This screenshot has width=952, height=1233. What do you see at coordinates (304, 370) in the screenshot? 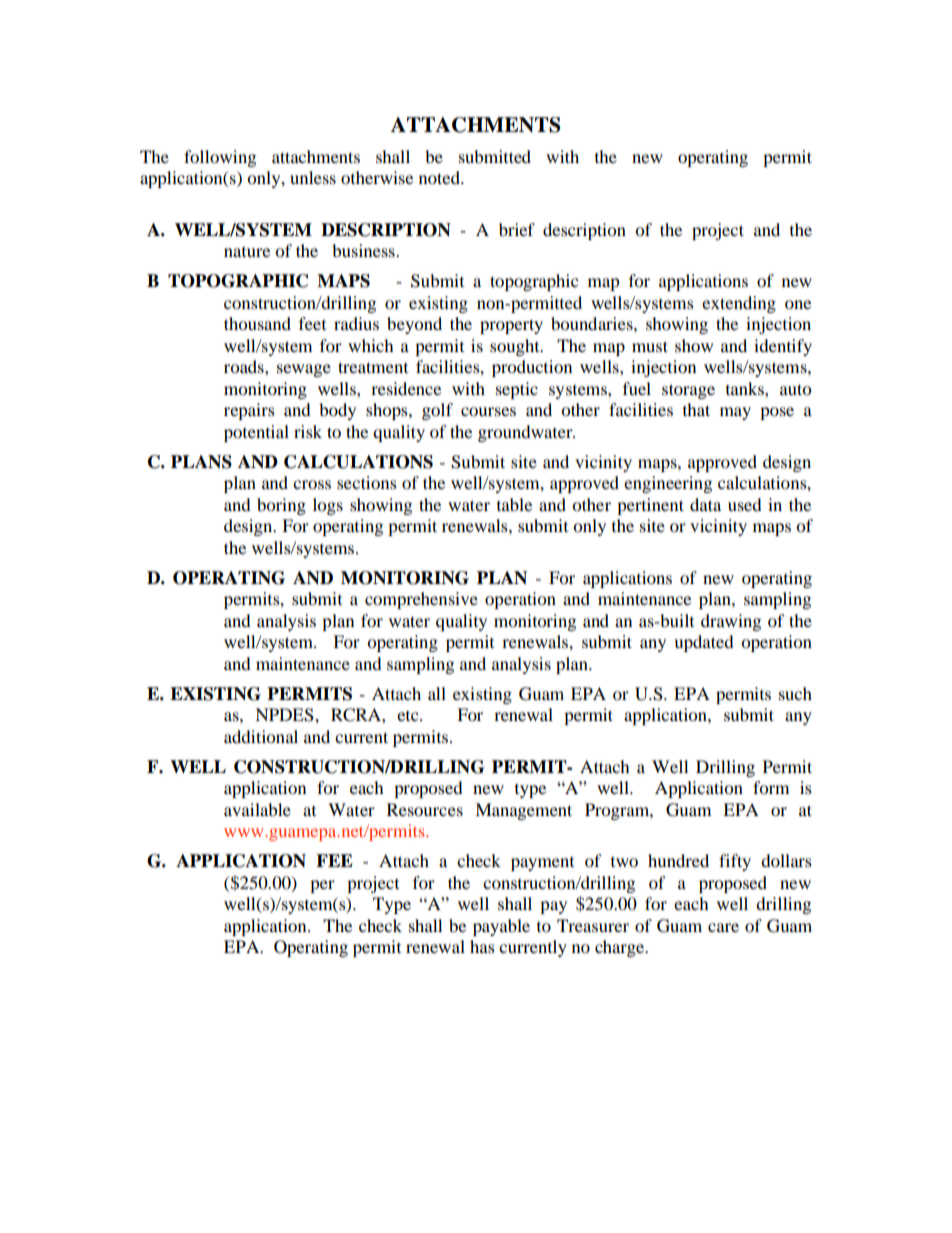
I see `sewage` at bounding box center [304, 370].
